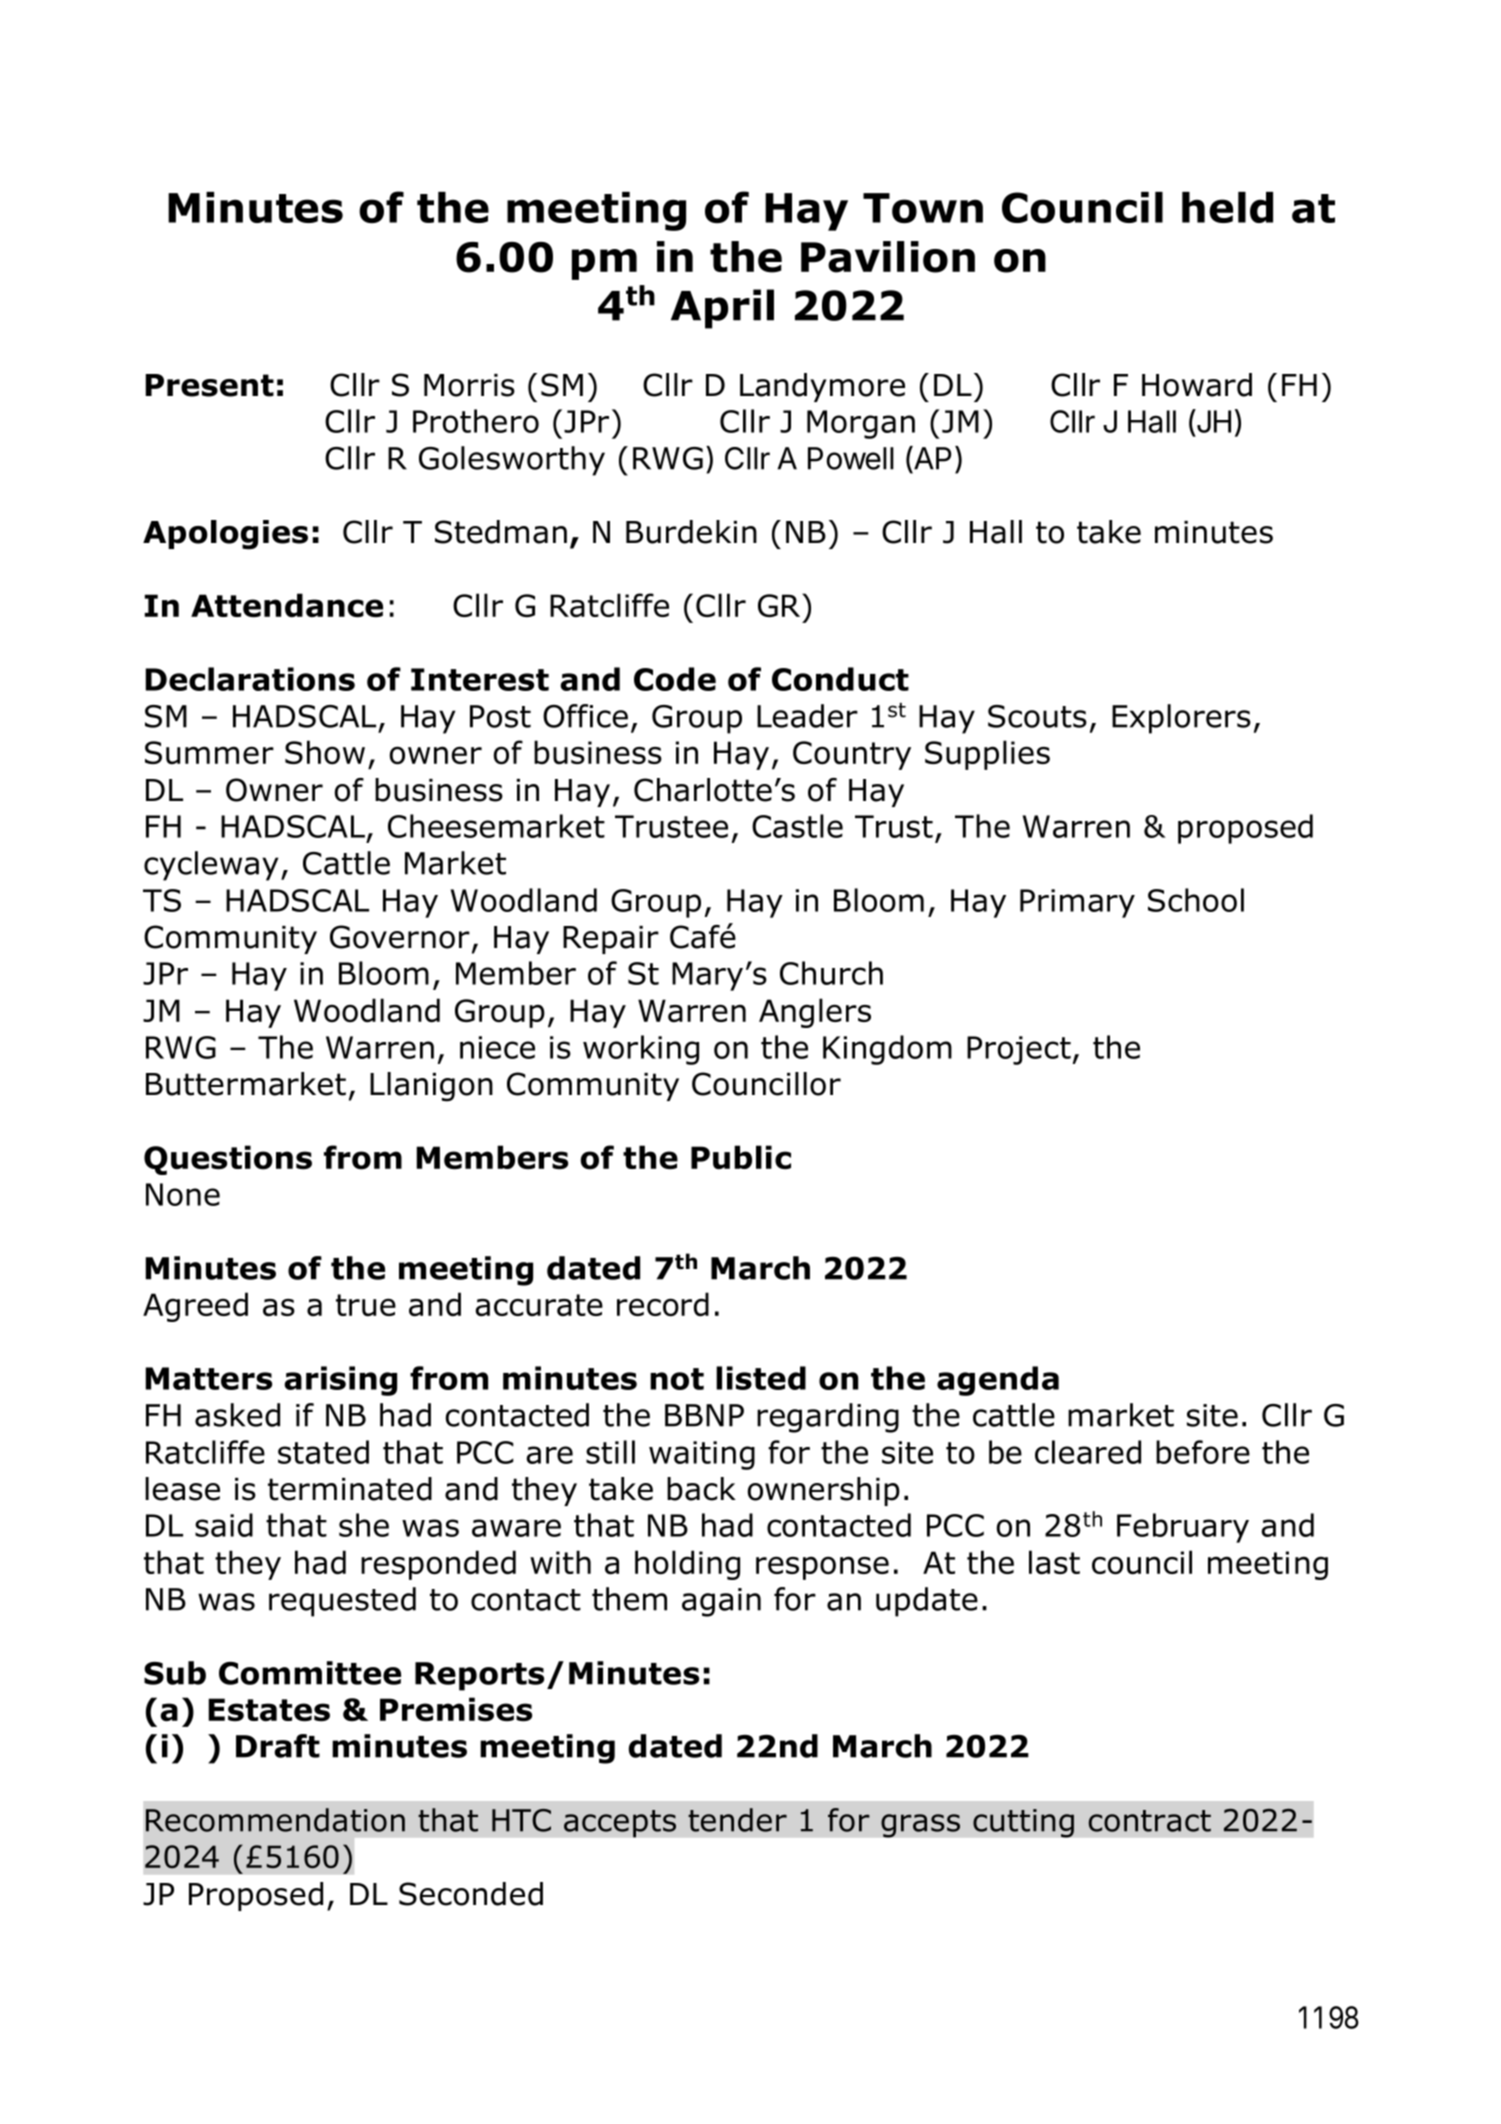  I want to click on Code, so click(675, 679).
